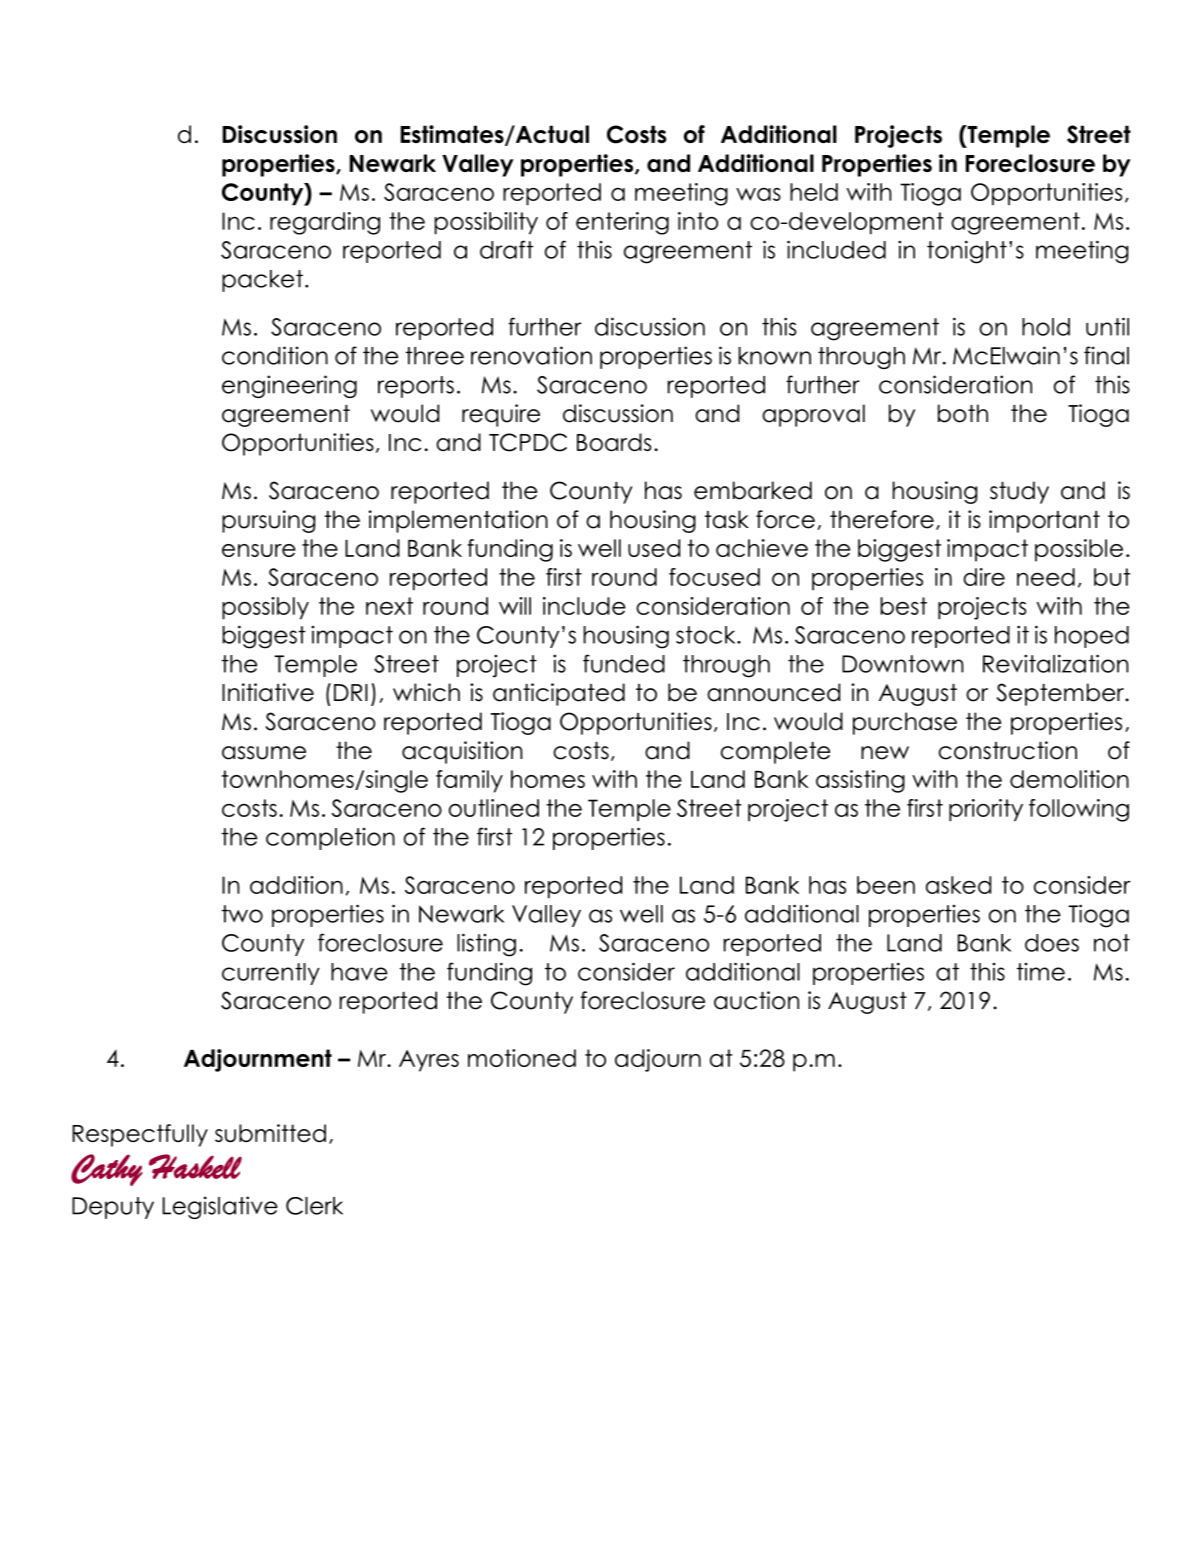 The width and height of the page is (1201, 1554). I want to click on regarding, so click(325, 223).
